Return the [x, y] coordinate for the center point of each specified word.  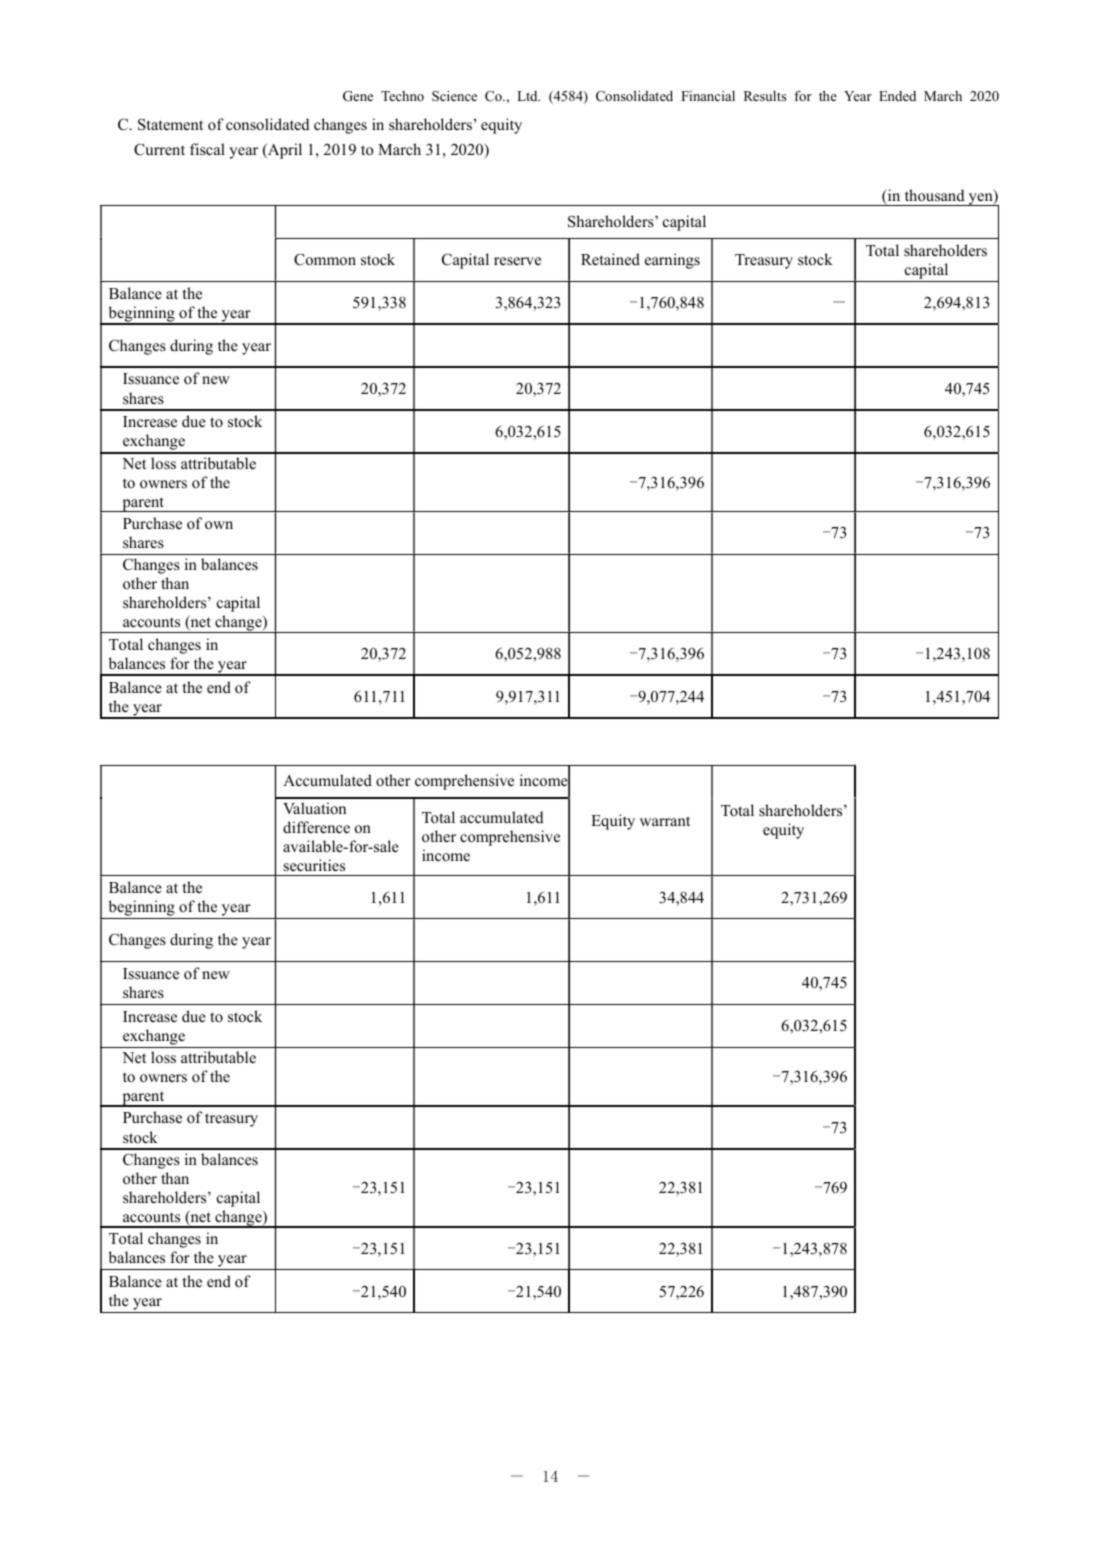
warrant [665, 821]
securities [314, 865]
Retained [610, 259]
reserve [517, 261]
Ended [897, 96]
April [284, 151]
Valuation [314, 808]
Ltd [528, 96]
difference [316, 827]
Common [325, 259]
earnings [672, 261]
